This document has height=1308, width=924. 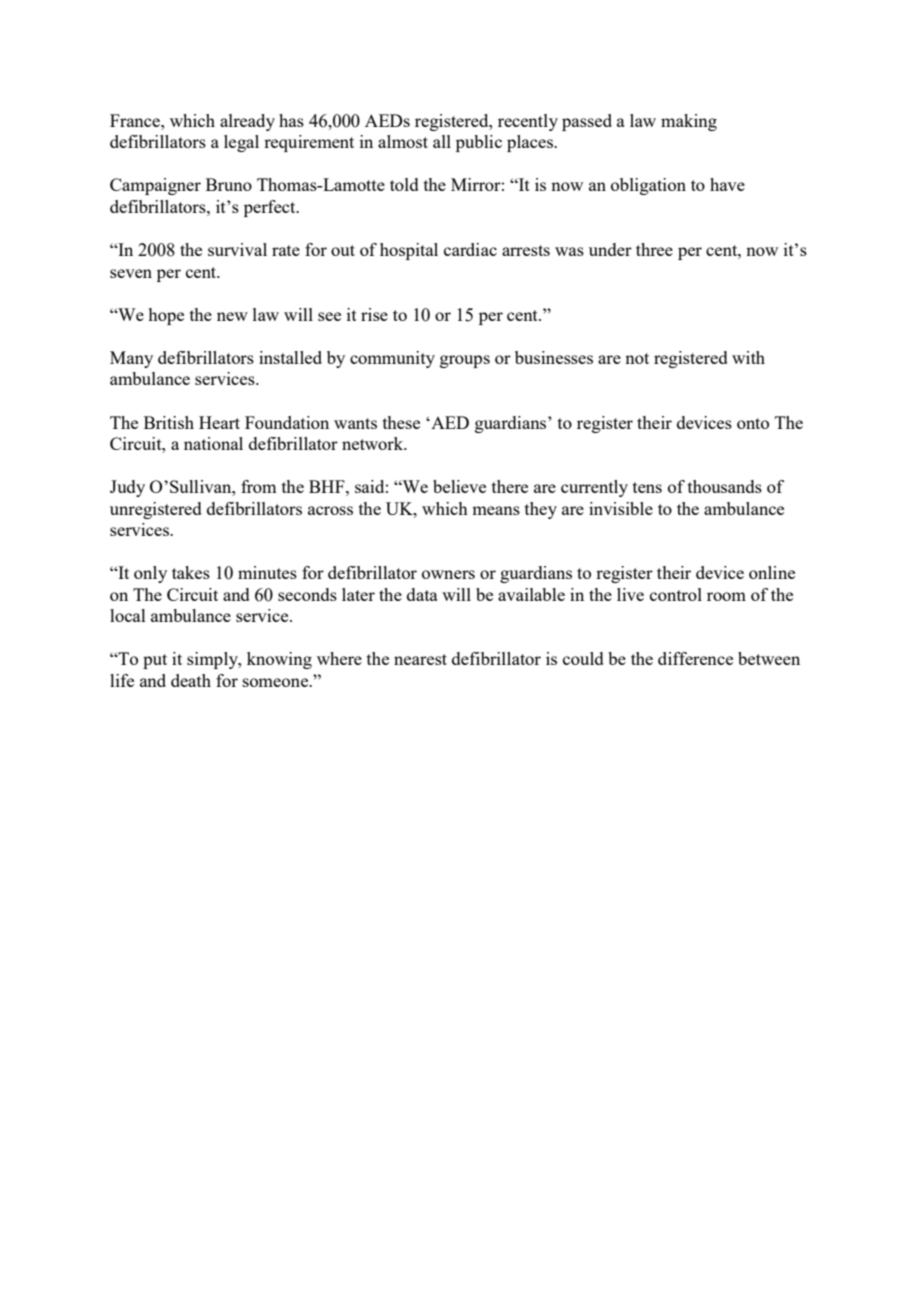 What do you see at coordinates (241, 143) in the document?
I see `legal` at bounding box center [241, 143].
